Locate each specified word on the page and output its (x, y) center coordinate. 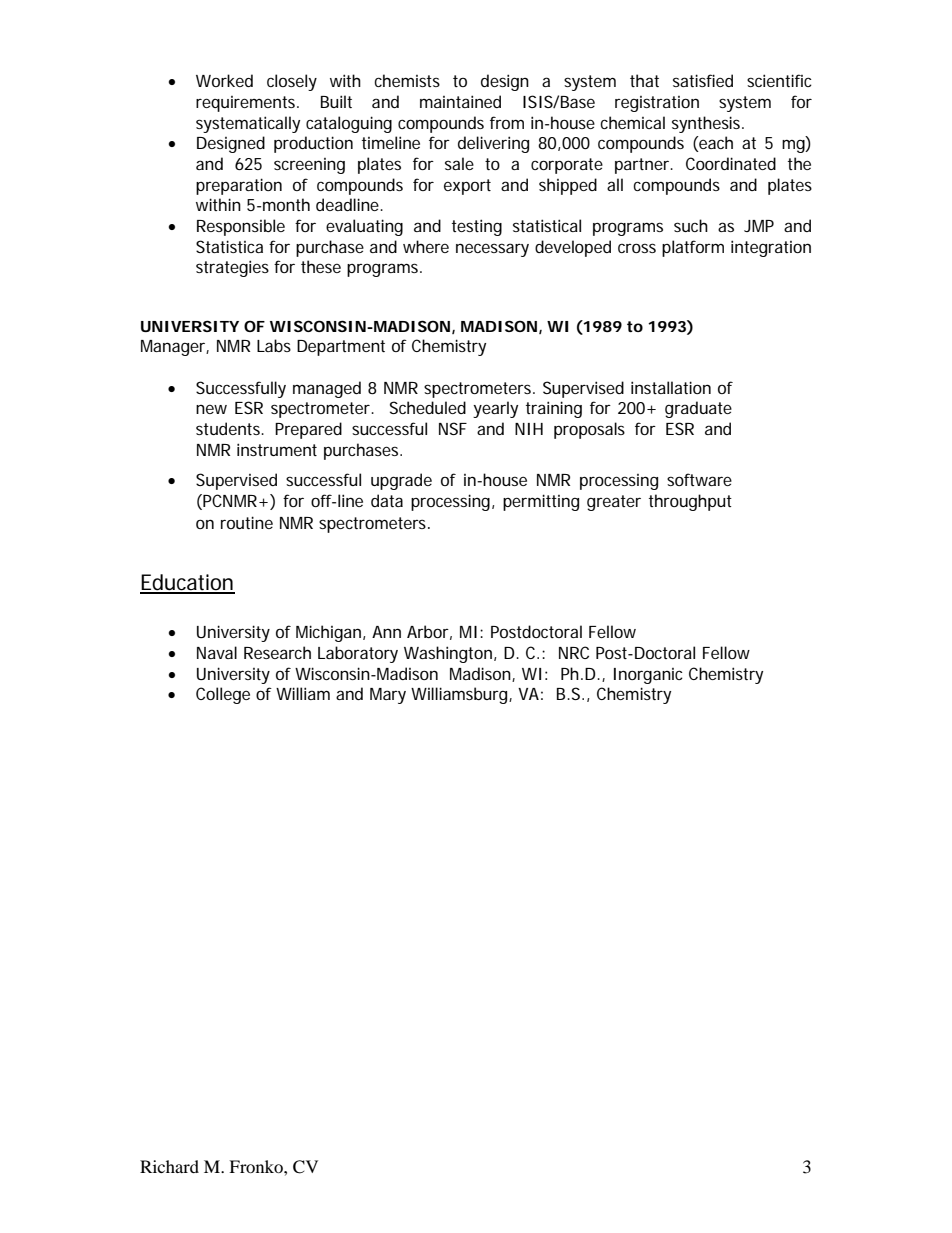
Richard (169, 1166)
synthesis (707, 124)
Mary (388, 696)
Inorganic (648, 676)
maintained (460, 101)
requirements (247, 104)
